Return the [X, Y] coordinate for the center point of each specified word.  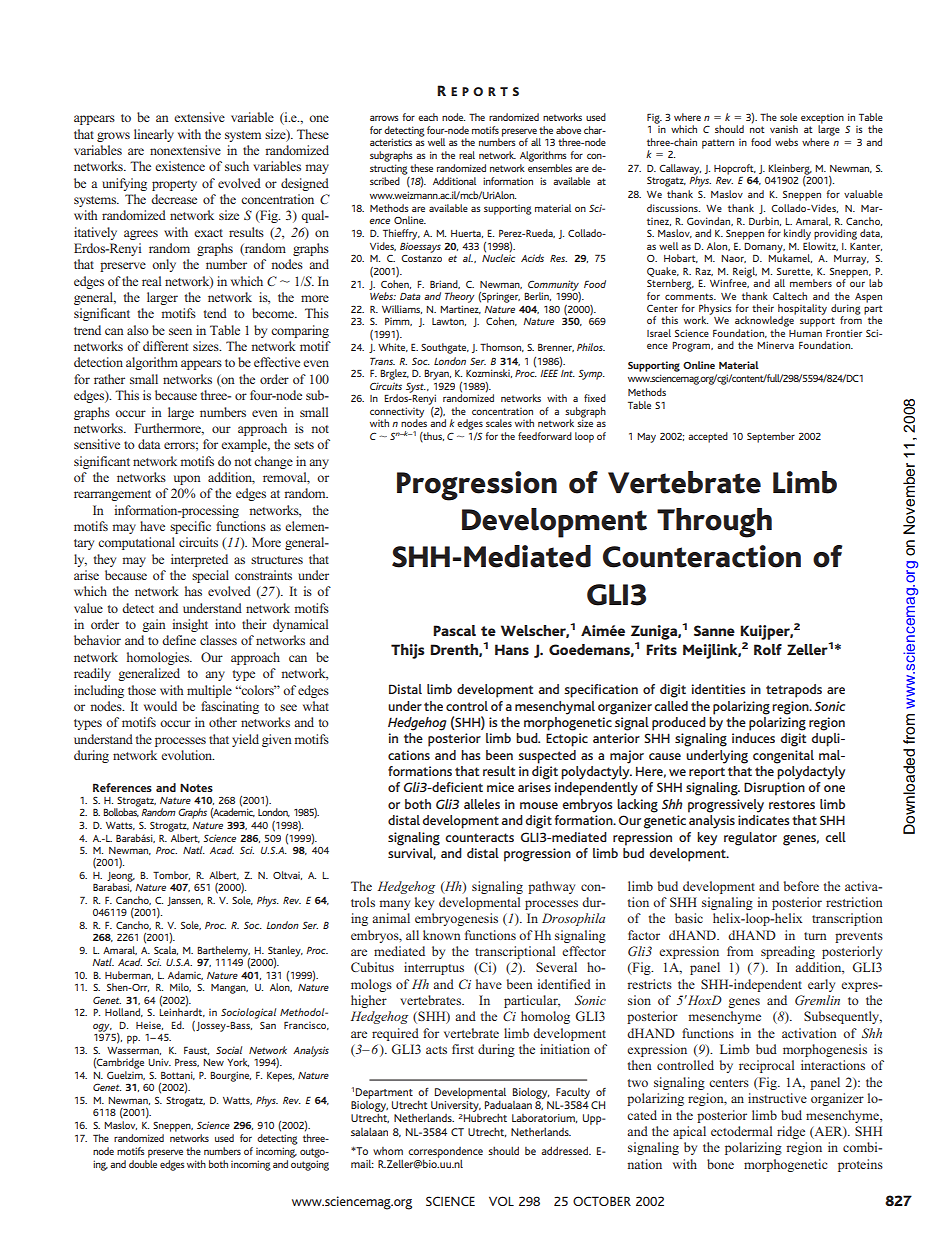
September [771, 437]
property [174, 185]
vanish [784, 129]
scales [499, 423]
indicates [764, 820]
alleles [482, 804]
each [428, 117]
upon [187, 480]
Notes [196, 787]
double [143, 1164]
